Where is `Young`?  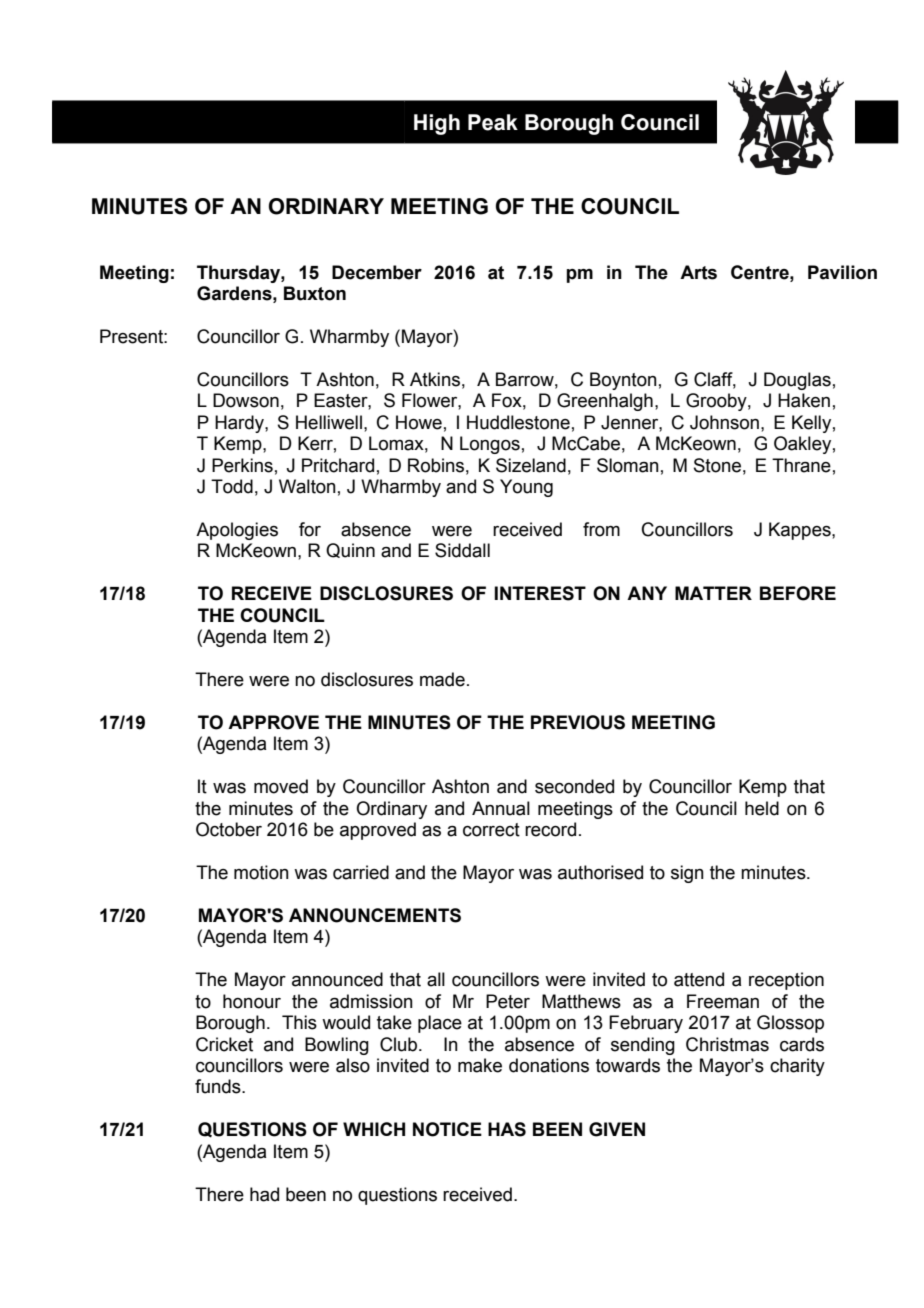
Young is located at coordinates (526, 488).
